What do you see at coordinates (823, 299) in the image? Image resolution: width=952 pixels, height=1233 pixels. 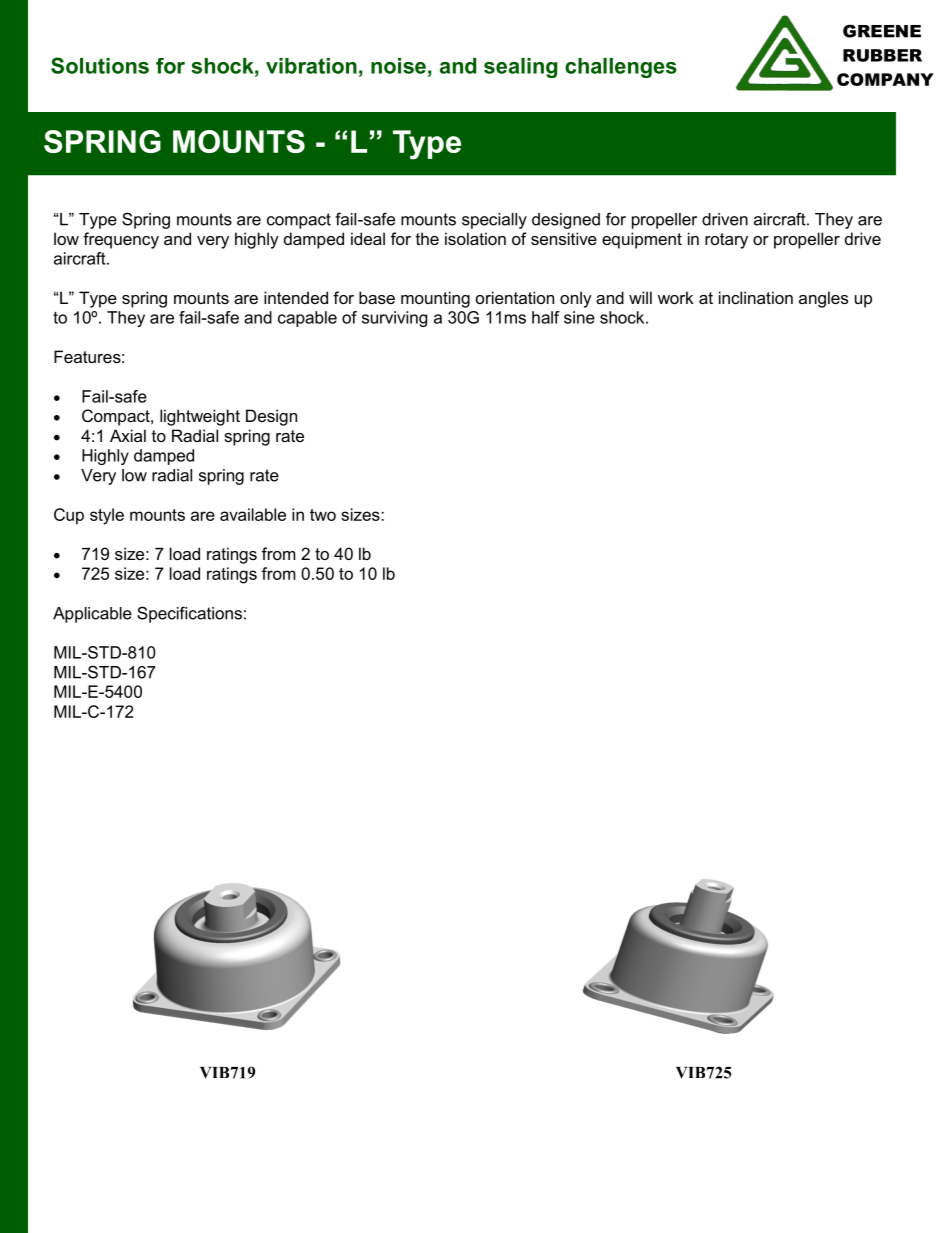 I see `angles` at bounding box center [823, 299].
